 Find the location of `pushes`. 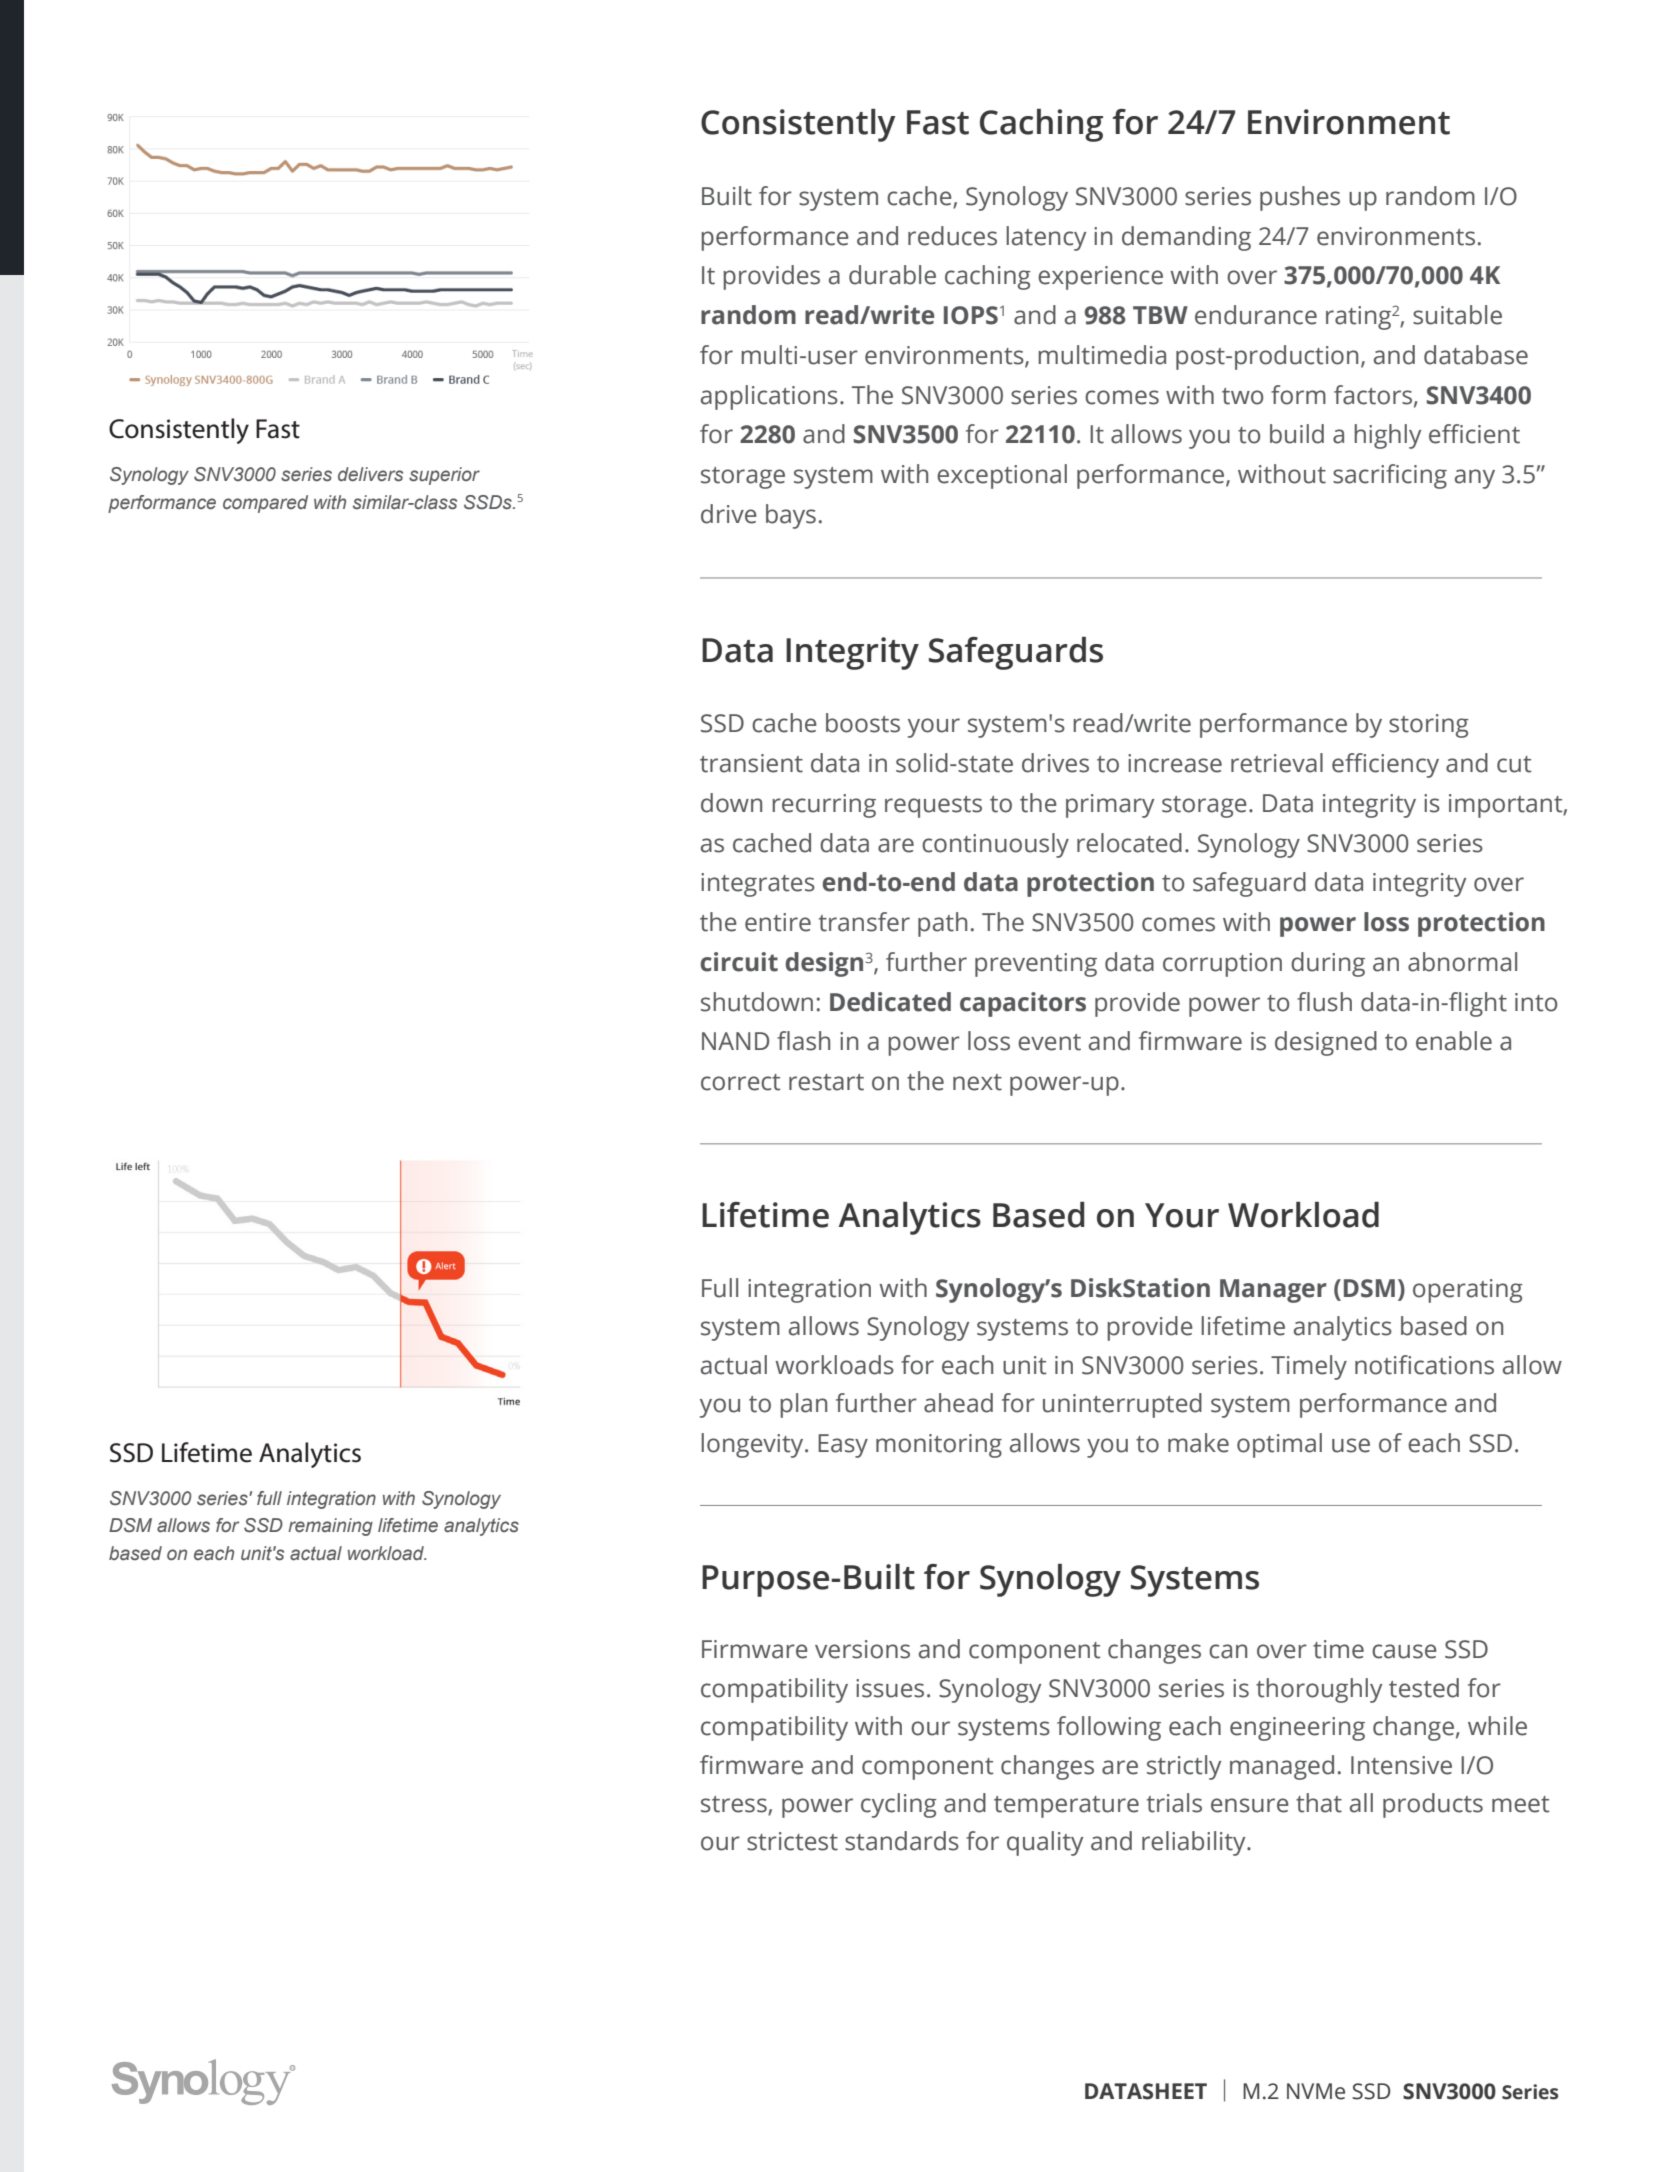

pushes is located at coordinates (1300, 198).
